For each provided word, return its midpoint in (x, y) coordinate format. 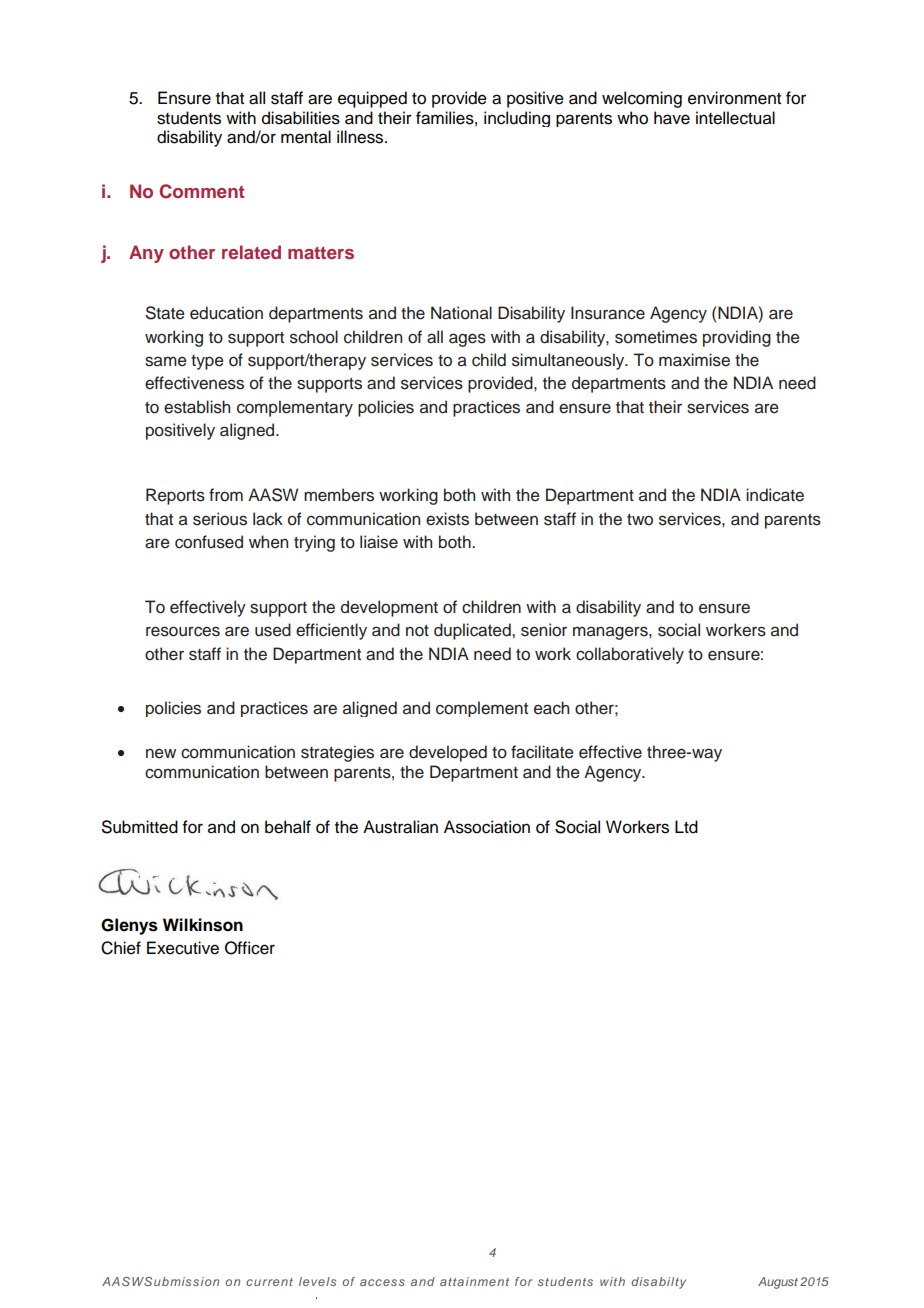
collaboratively (630, 655)
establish (197, 407)
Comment (201, 191)
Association (487, 827)
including (517, 119)
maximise (694, 360)
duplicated (473, 631)
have (672, 118)
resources (183, 631)
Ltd (686, 827)
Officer (250, 948)
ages (467, 340)
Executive (183, 948)
